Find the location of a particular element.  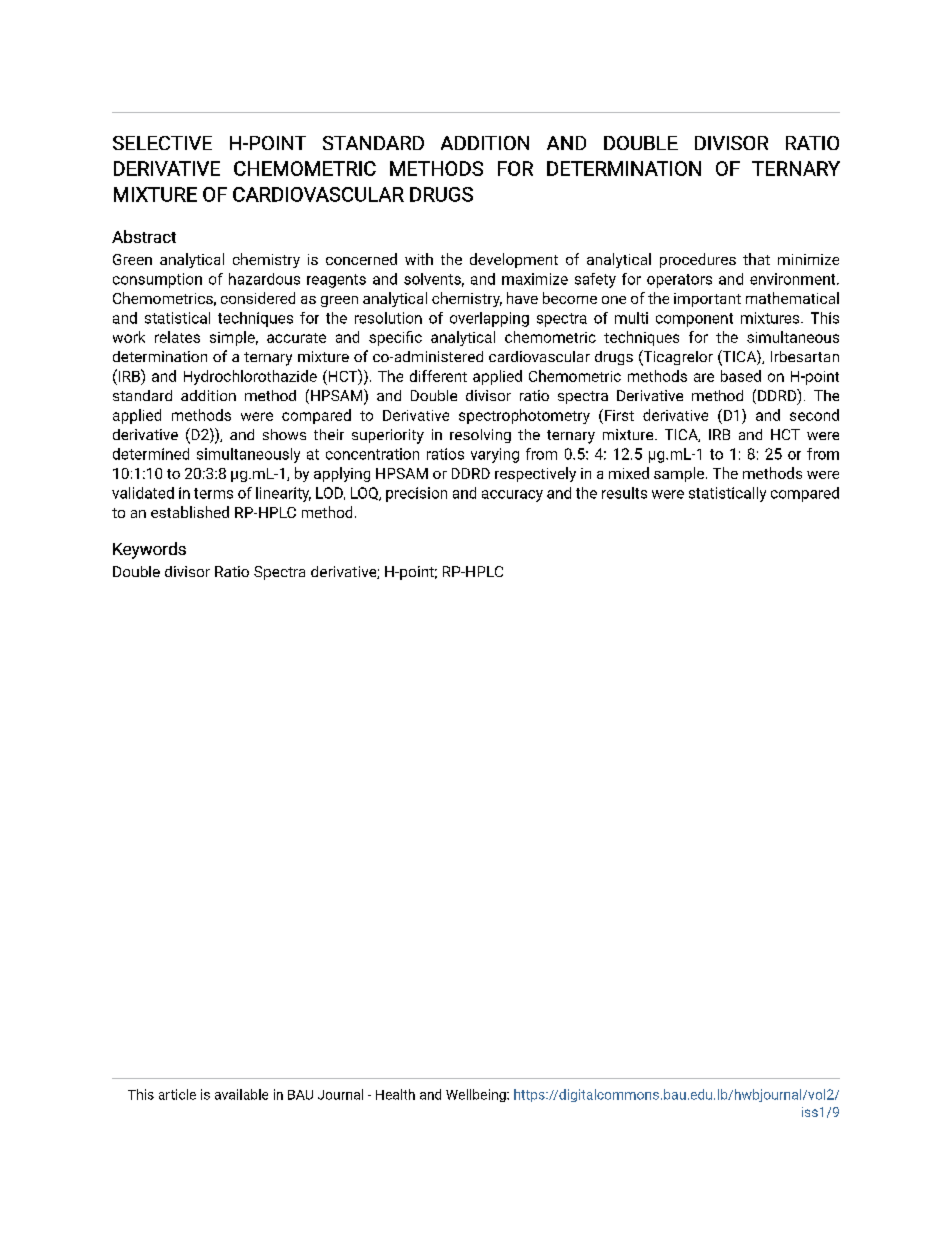

article is located at coordinates (177, 1094).
